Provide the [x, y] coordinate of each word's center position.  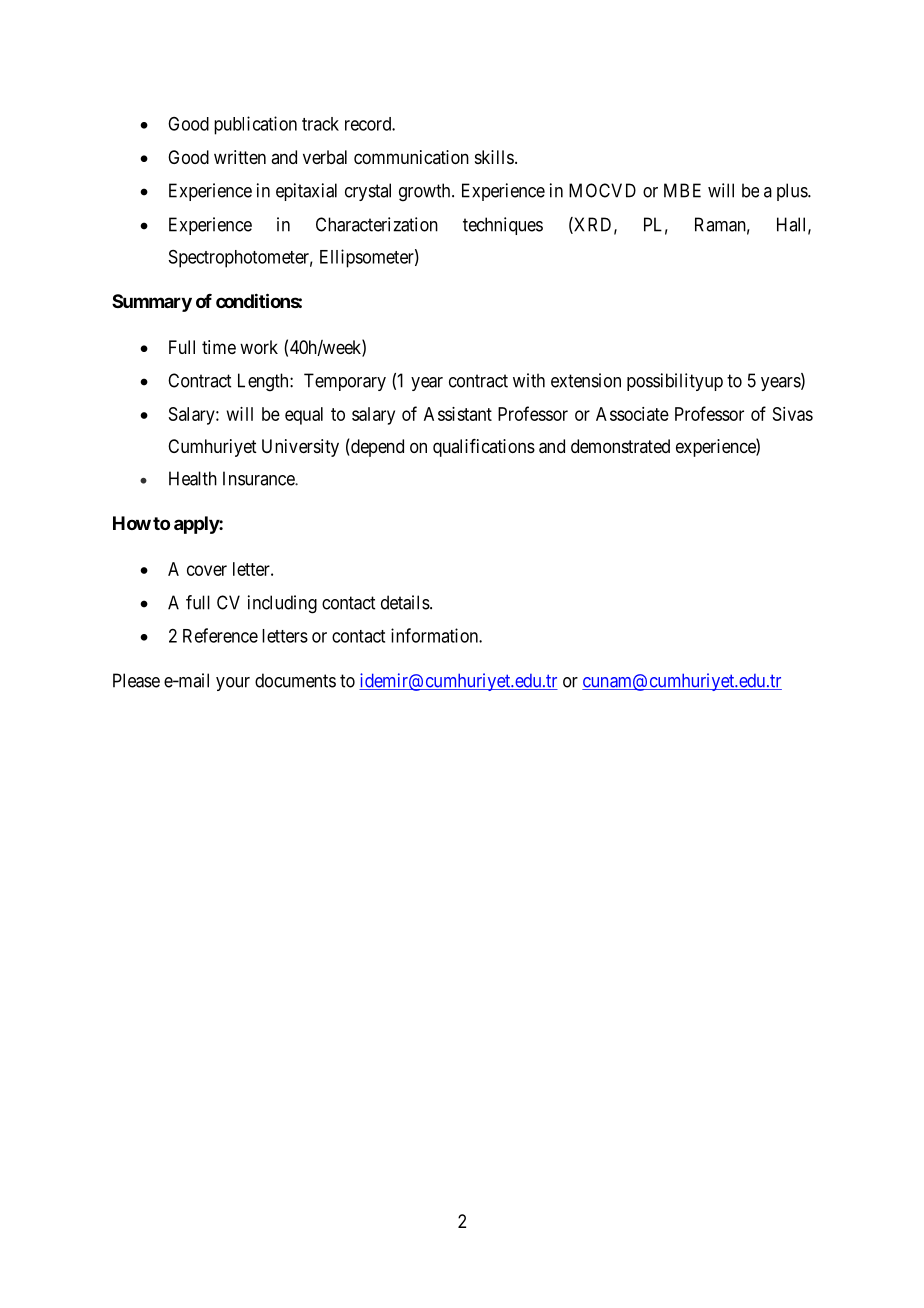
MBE [682, 190]
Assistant [458, 414]
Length [264, 382]
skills [494, 157]
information [435, 635]
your [233, 684]
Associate [632, 414]
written [240, 157]
